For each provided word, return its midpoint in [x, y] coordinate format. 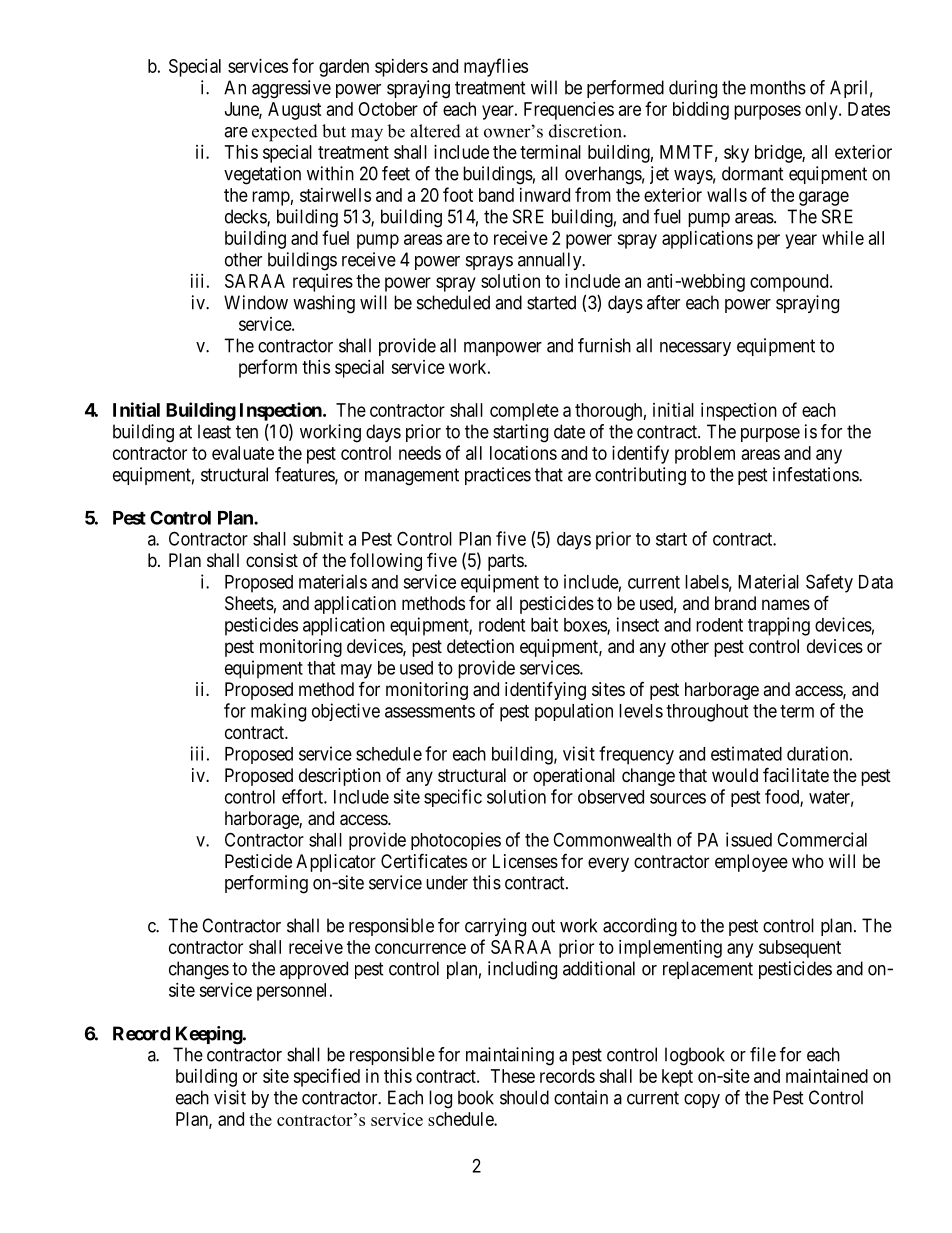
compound [790, 283]
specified [326, 1077]
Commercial [822, 839]
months [778, 87]
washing [324, 304]
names [786, 605]
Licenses [525, 861]
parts [506, 562]
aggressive [291, 89]
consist [272, 560]
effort [303, 796]
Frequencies [569, 111]
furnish [604, 345]
